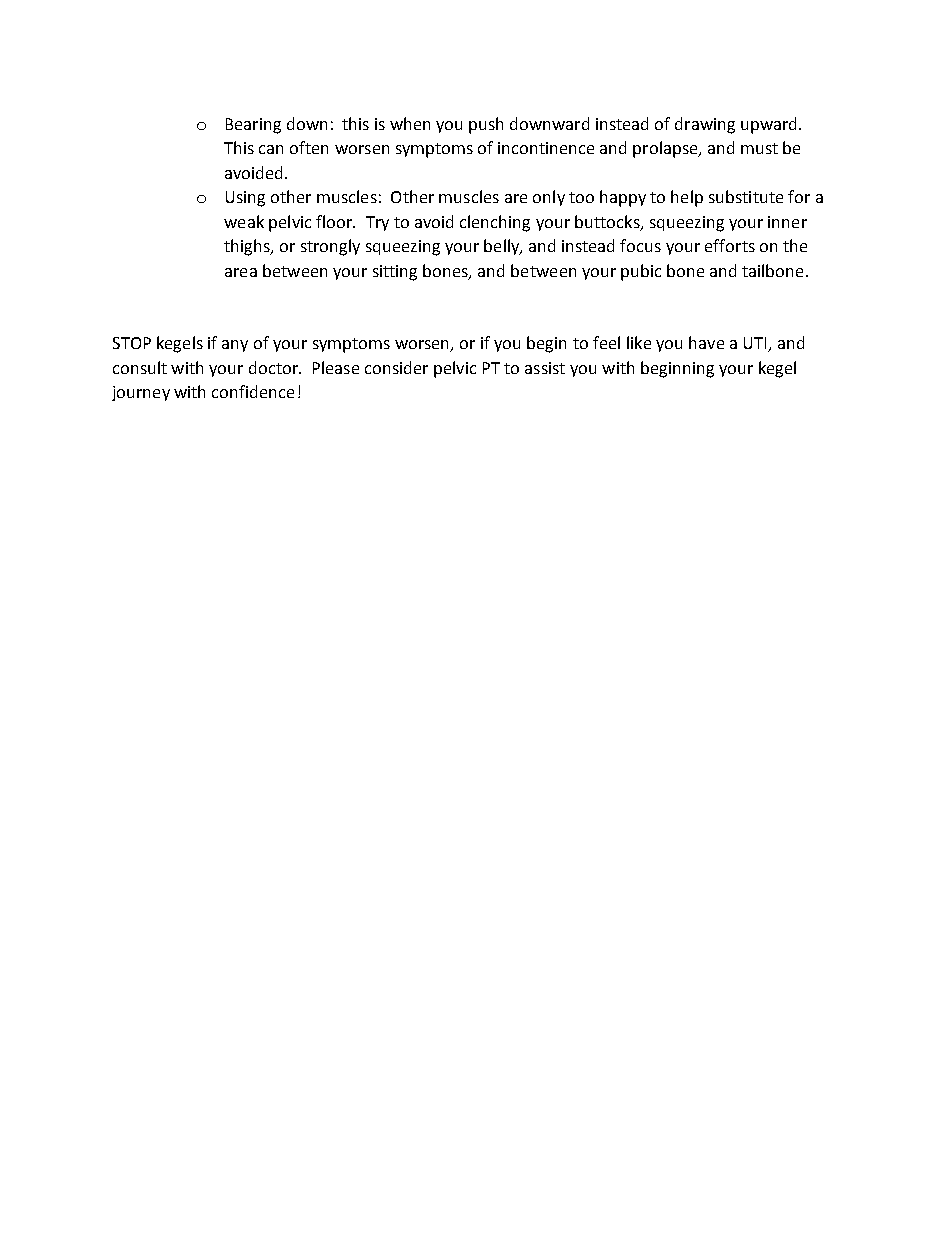 This document has width=952, height=1233. What do you see at coordinates (248, 247) in the document?
I see `thighs` at bounding box center [248, 247].
